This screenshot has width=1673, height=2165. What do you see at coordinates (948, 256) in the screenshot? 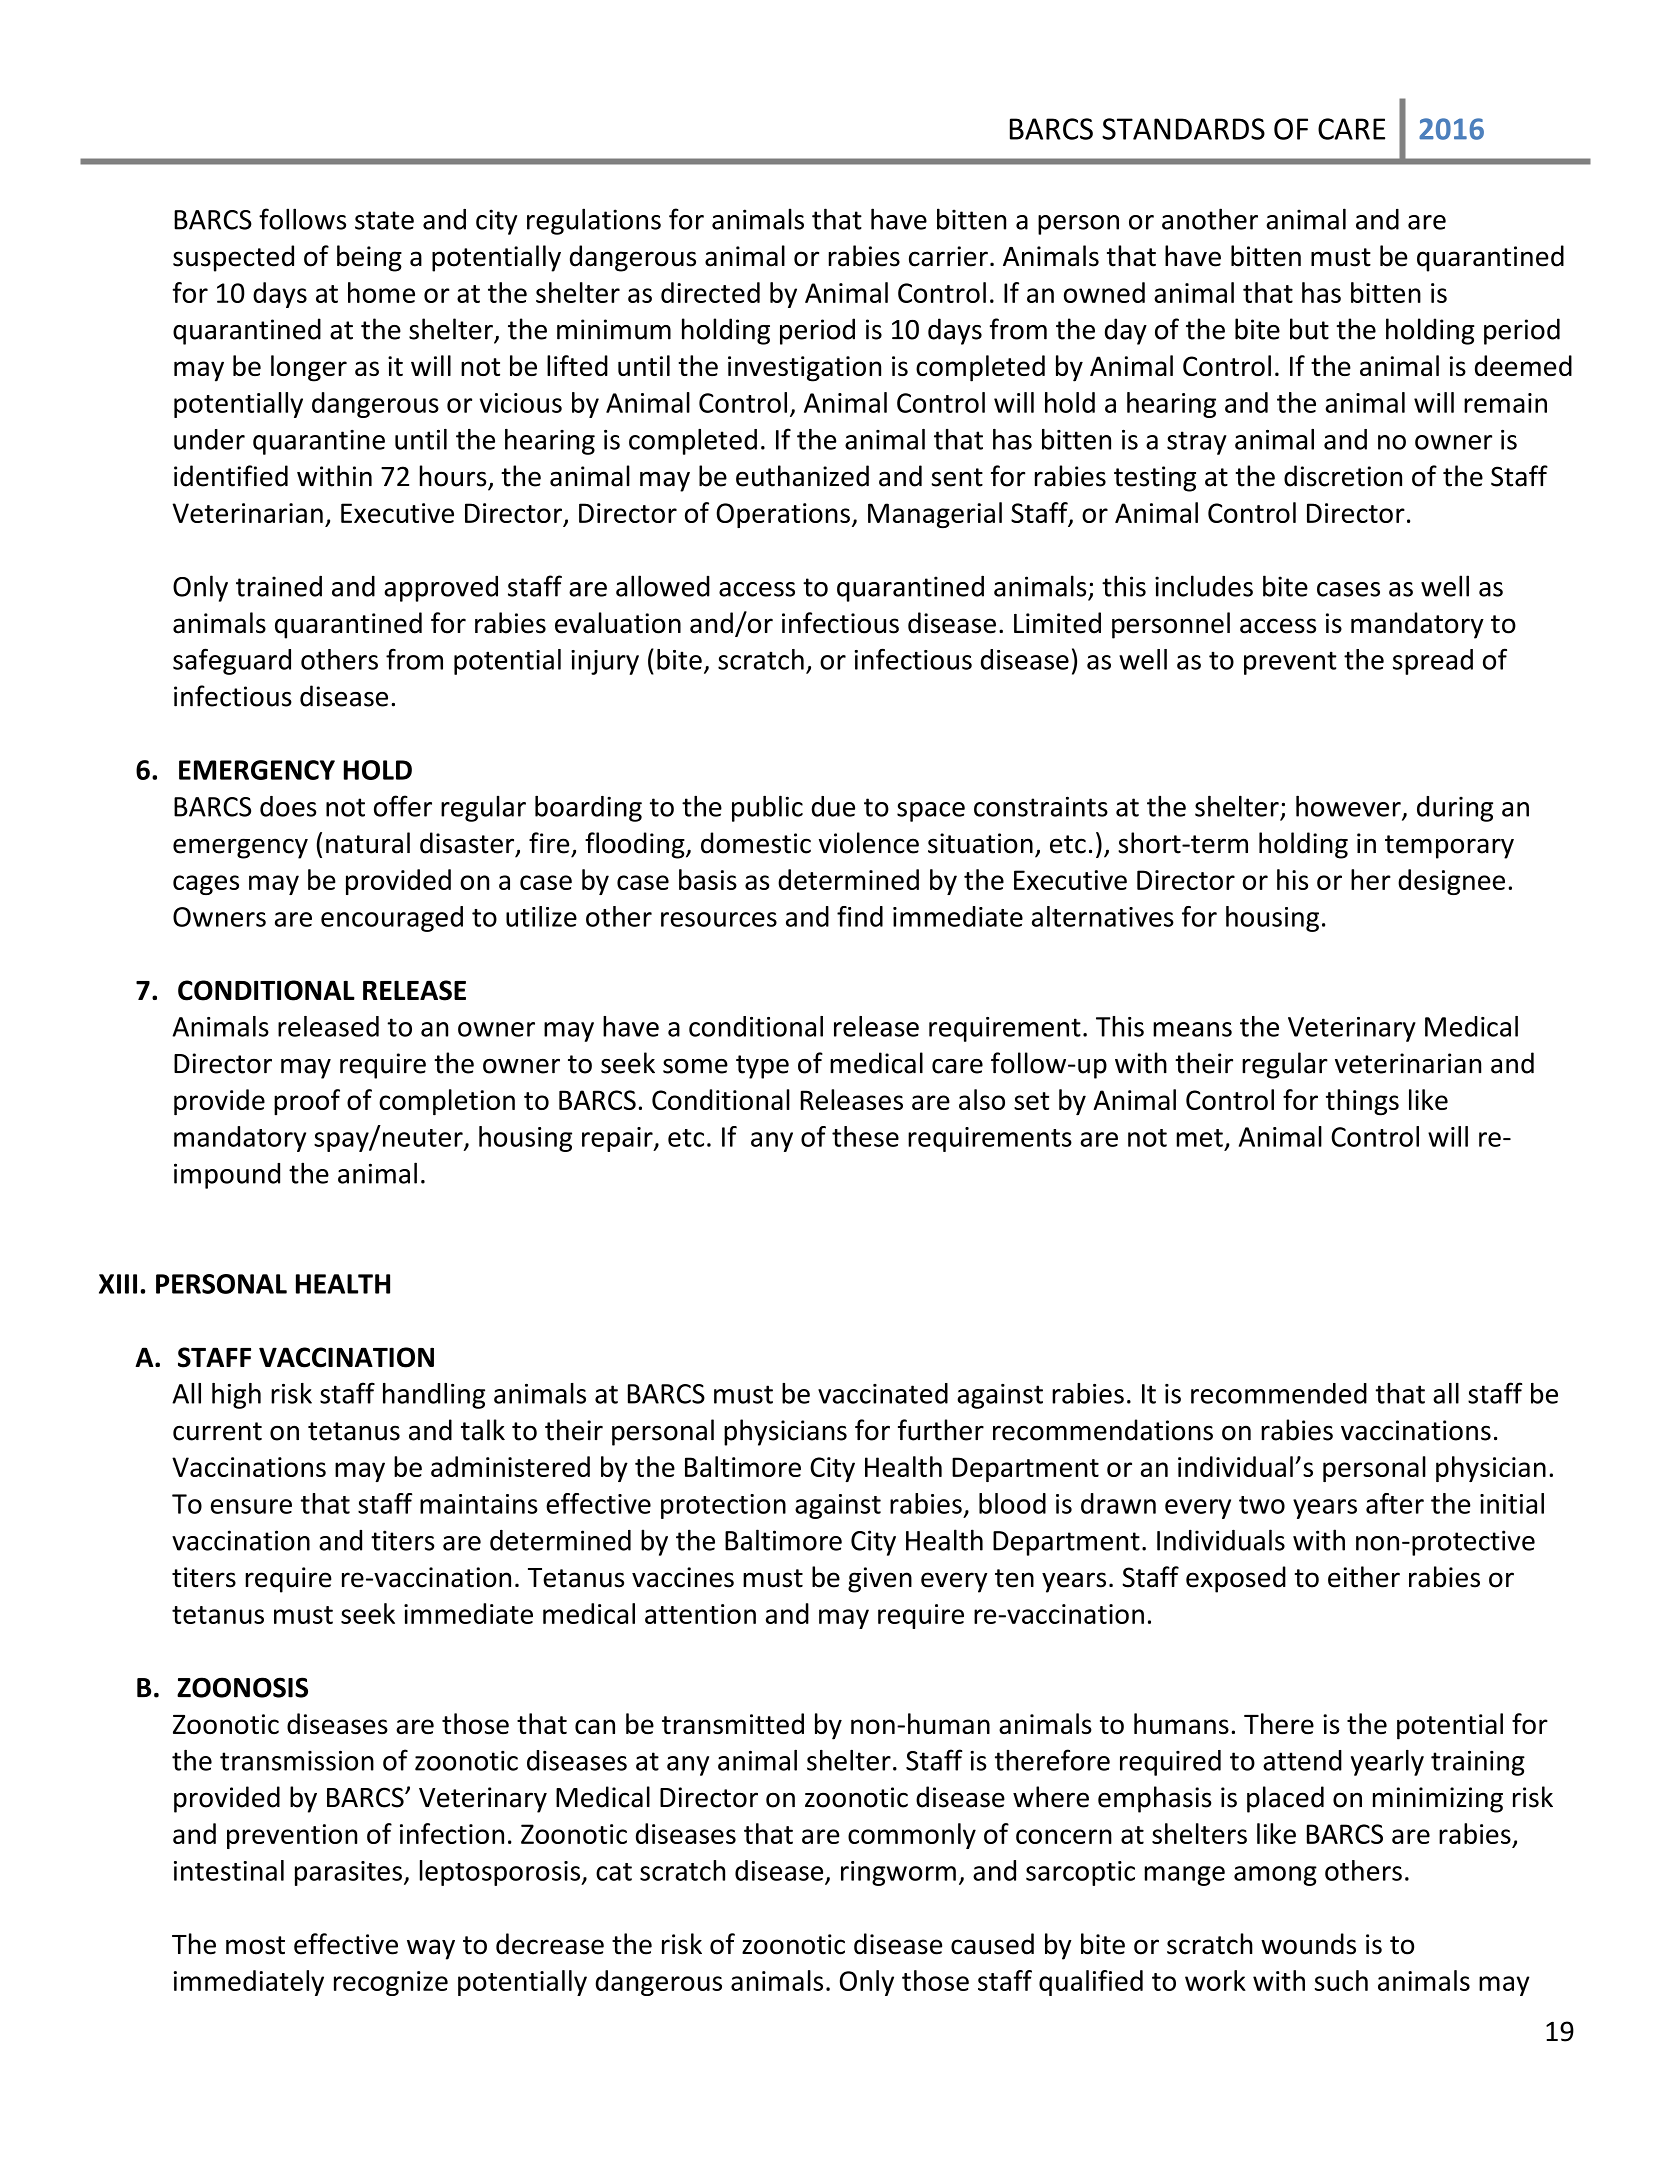
I see `carrier` at bounding box center [948, 256].
